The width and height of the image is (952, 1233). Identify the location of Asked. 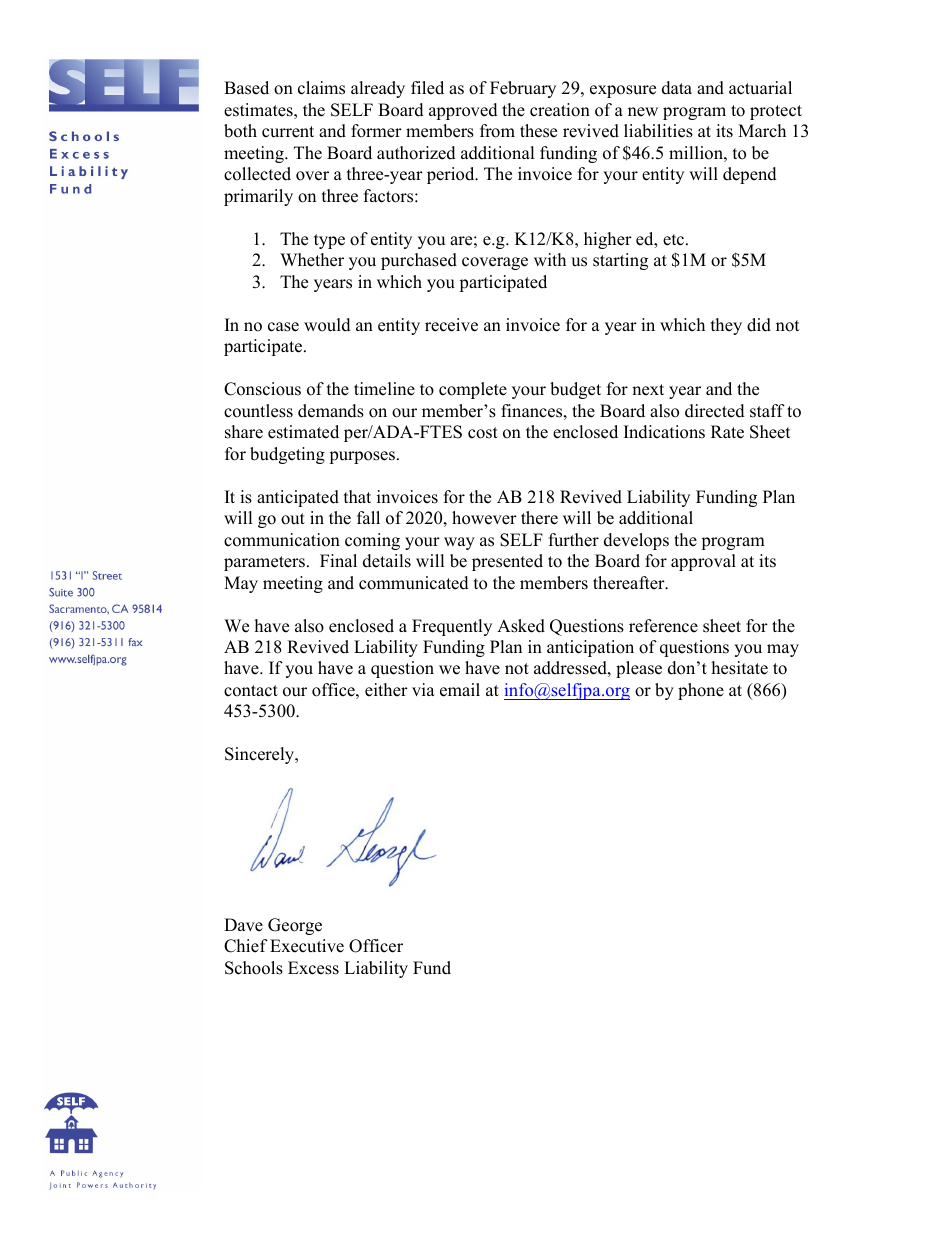
(521, 626).
